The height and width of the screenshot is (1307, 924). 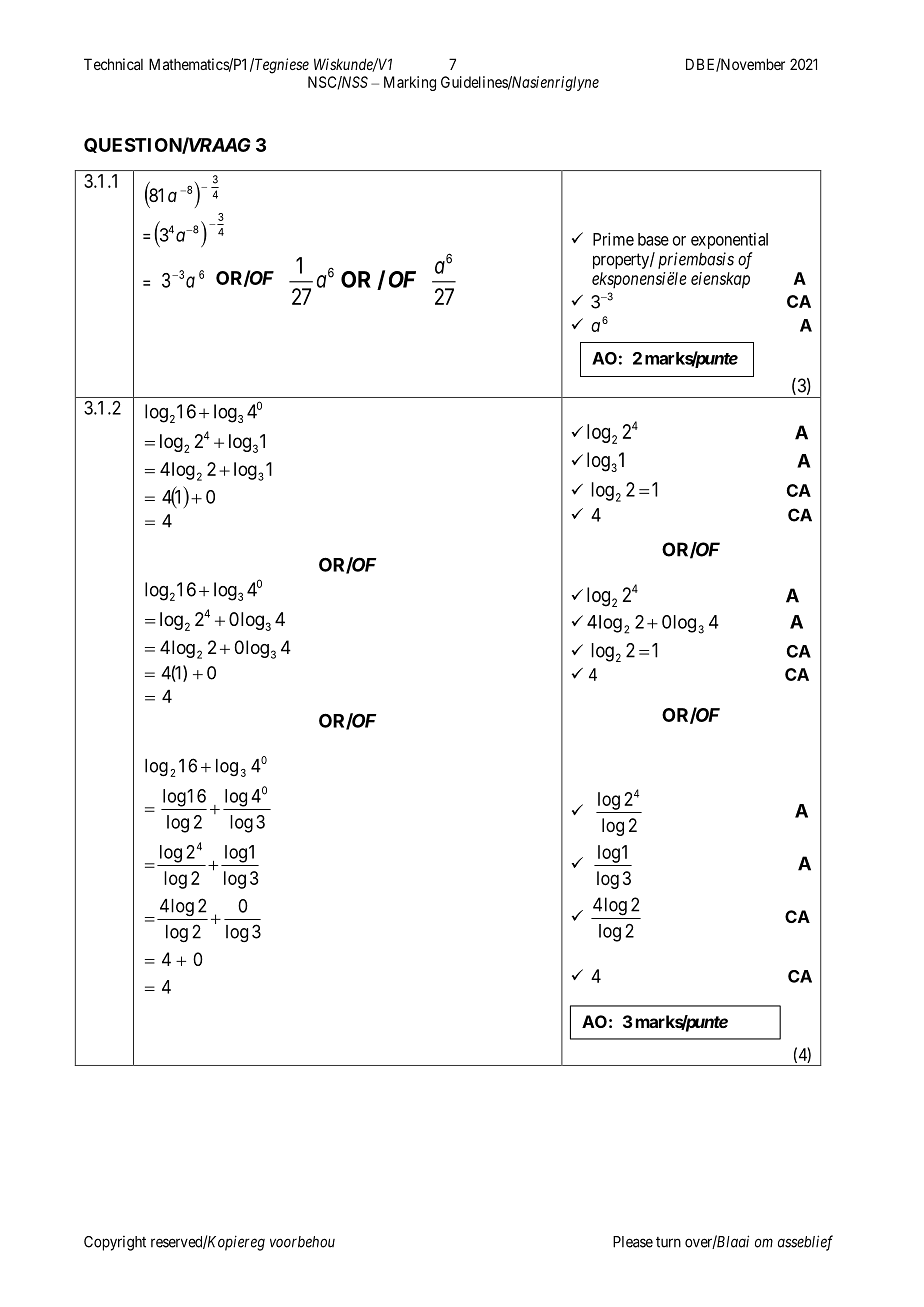 What do you see at coordinates (633, 1242) in the screenshot?
I see `Please` at bounding box center [633, 1242].
